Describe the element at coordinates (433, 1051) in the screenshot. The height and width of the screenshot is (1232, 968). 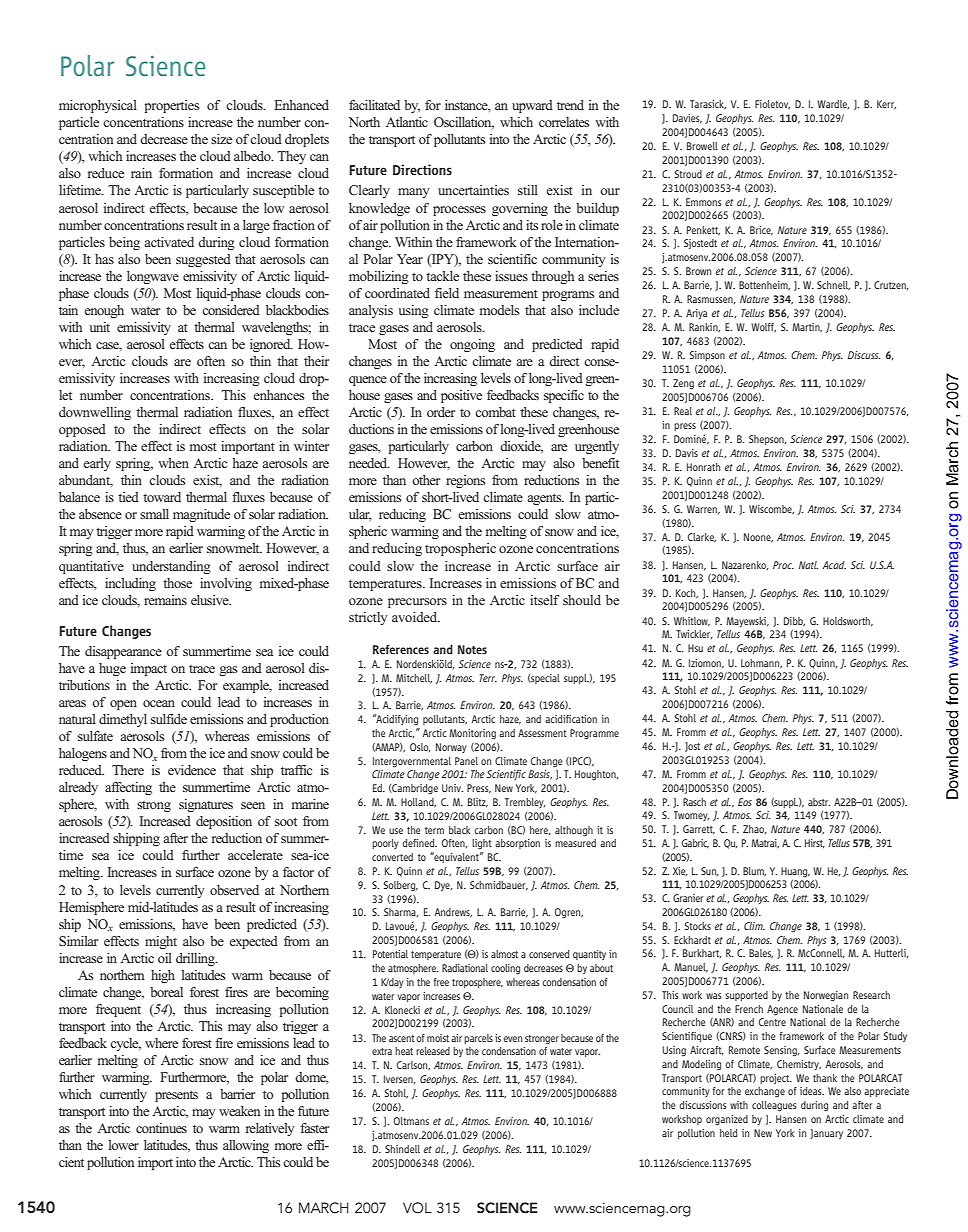
I see `released` at that location.
